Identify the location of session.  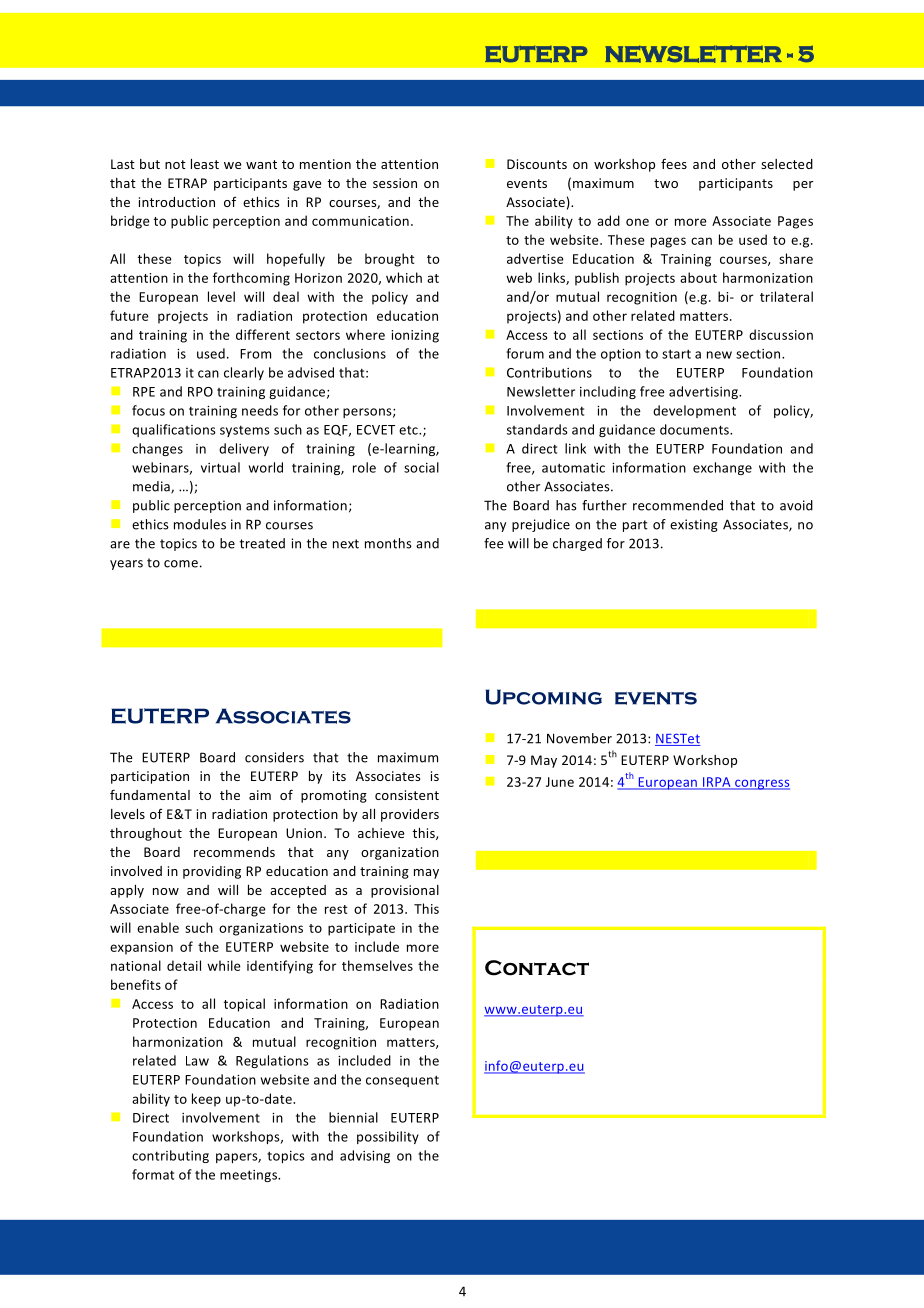
(395, 183).
